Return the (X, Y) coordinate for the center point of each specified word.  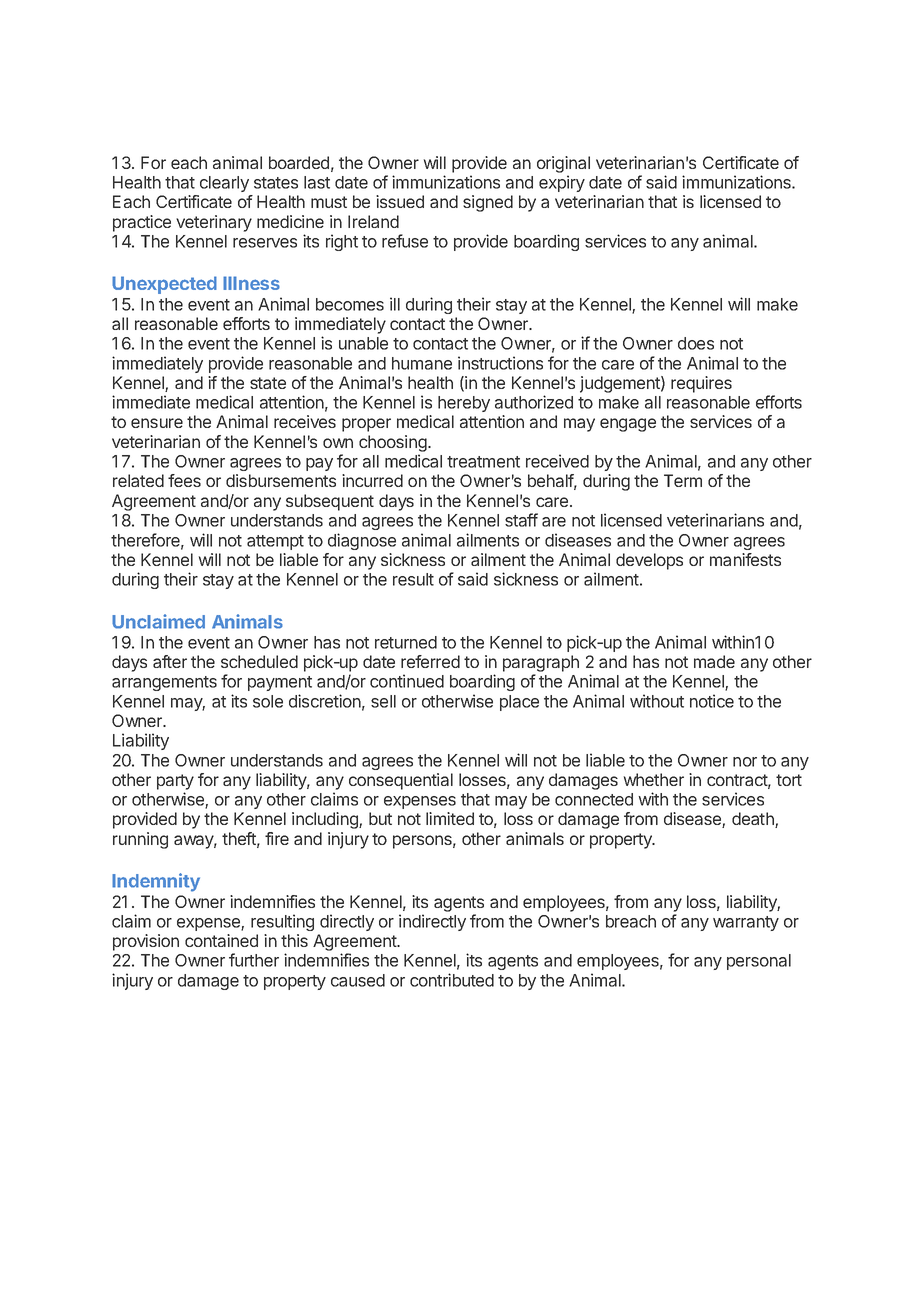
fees (184, 480)
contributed (452, 980)
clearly (224, 184)
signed (488, 203)
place (519, 703)
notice (712, 701)
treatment (483, 462)
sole (268, 701)
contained (221, 940)
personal (759, 962)
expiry (562, 183)
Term (683, 480)
